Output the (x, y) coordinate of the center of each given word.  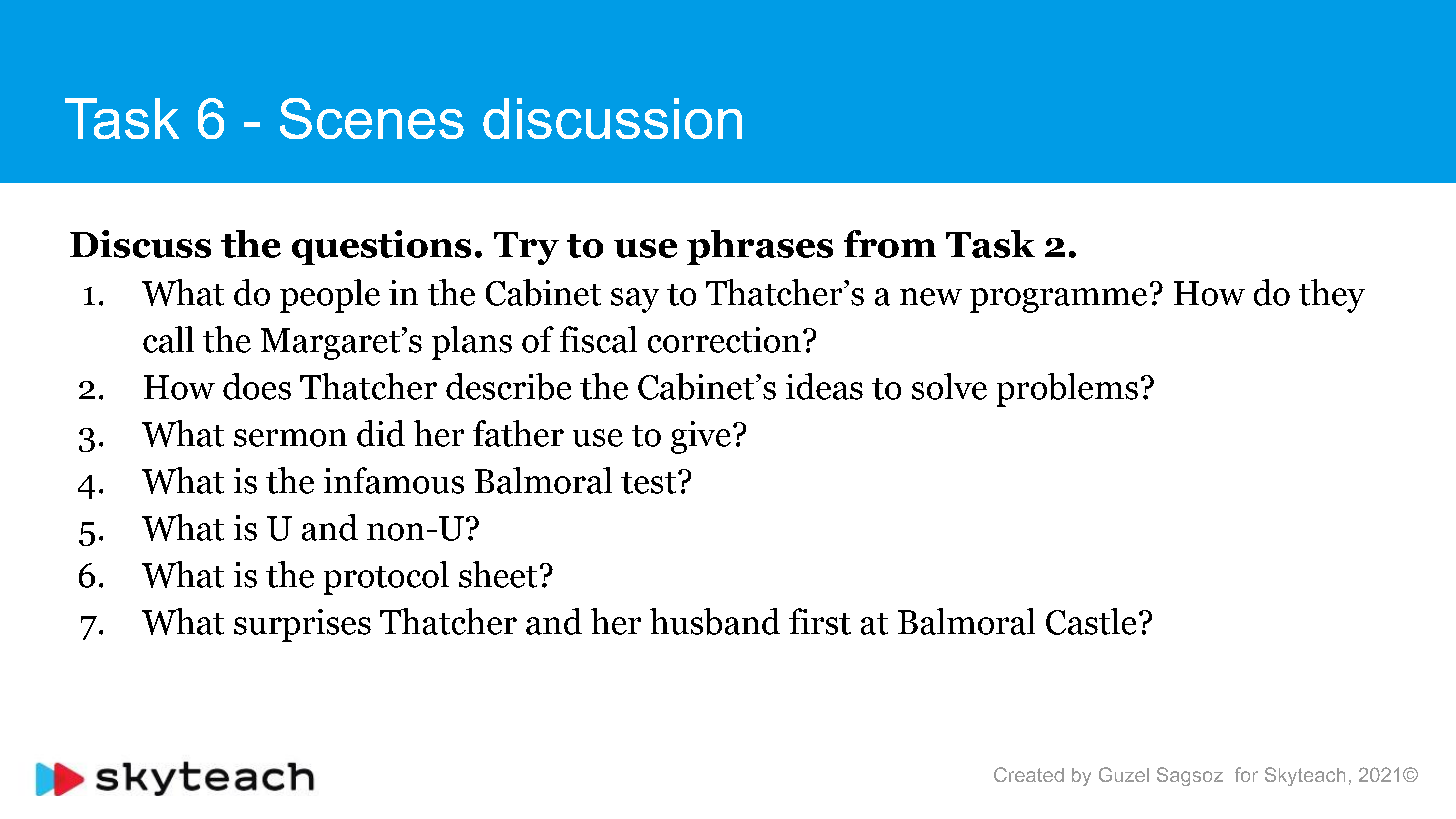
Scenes (372, 118)
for (1246, 774)
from (890, 244)
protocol (386, 578)
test (650, 483)
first (820, 621)
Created (1029, 774)
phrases (760, 247)
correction (724, 340)
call (168, 339)
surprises (302, 625)
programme (1058, 300)
